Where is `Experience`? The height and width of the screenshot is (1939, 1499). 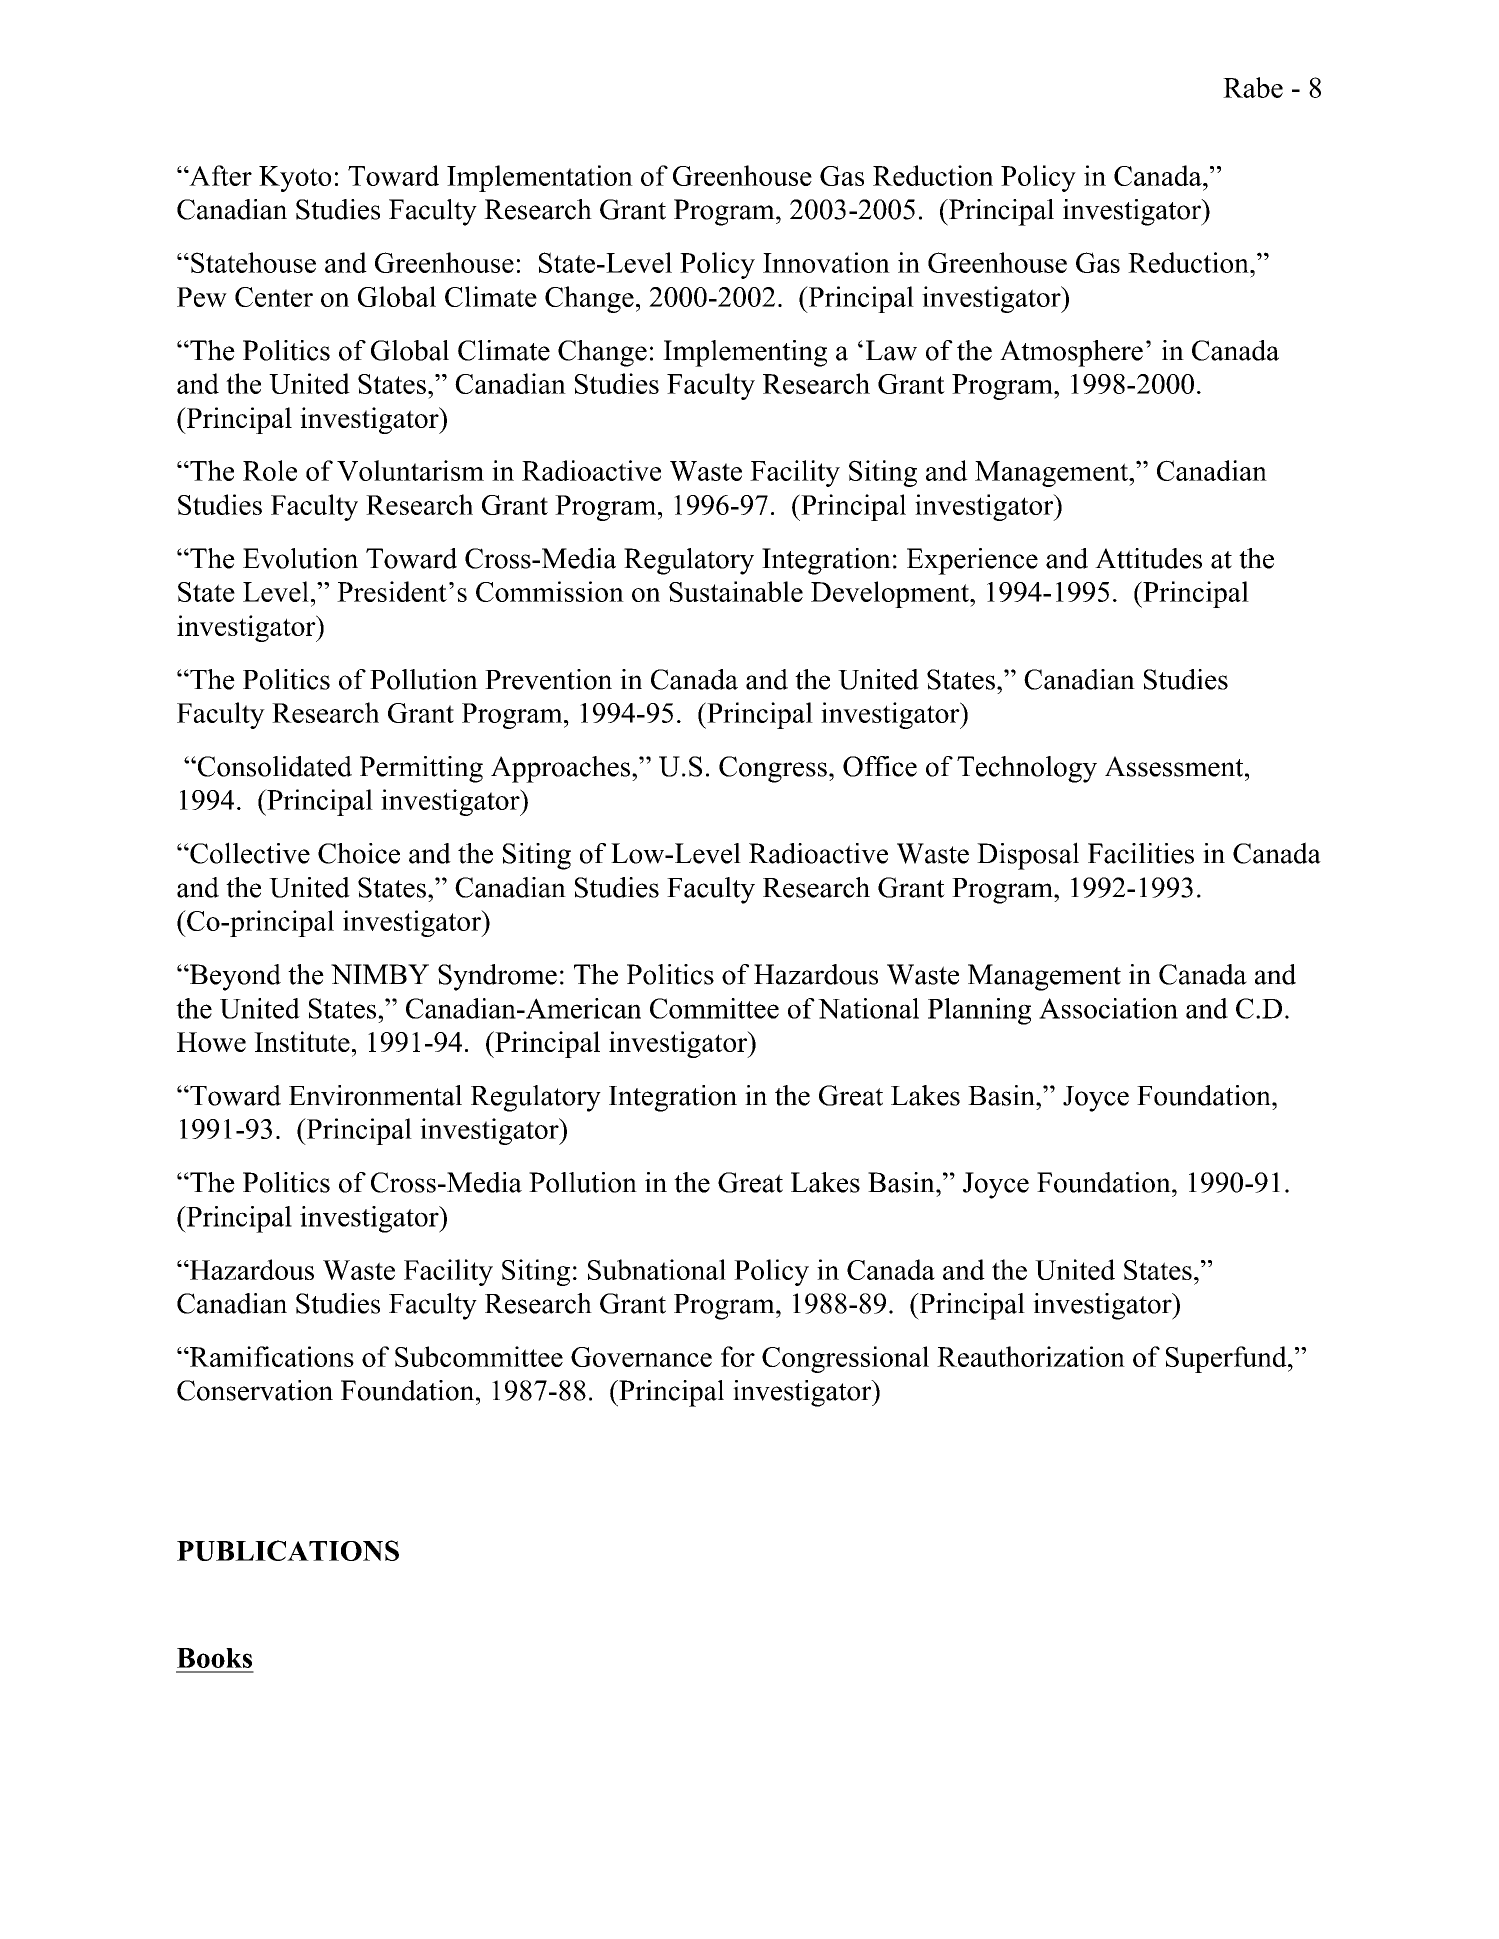
Experience is located at coordinates (972, 561).
